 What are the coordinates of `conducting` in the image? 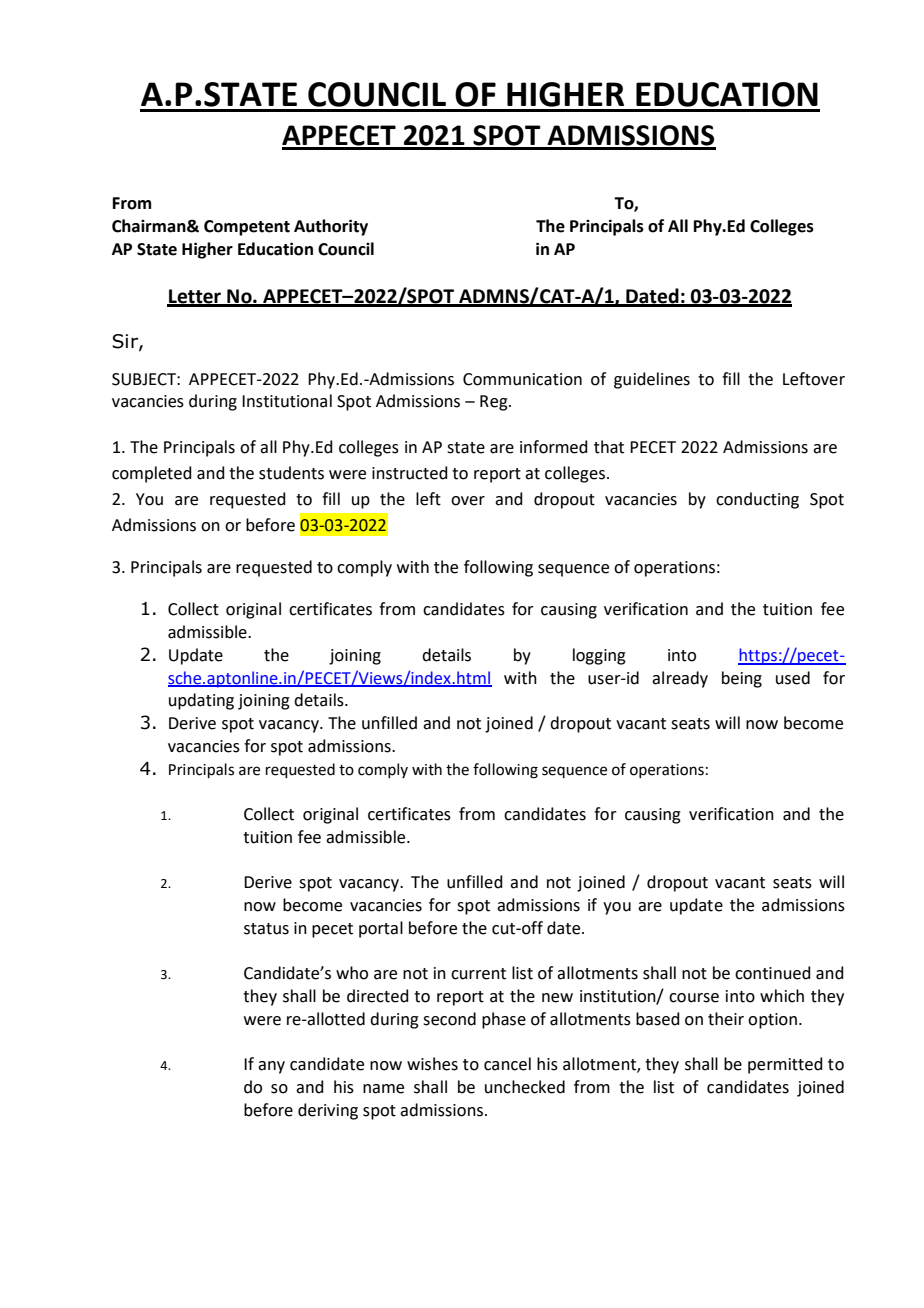 It's located at (757, 500).
